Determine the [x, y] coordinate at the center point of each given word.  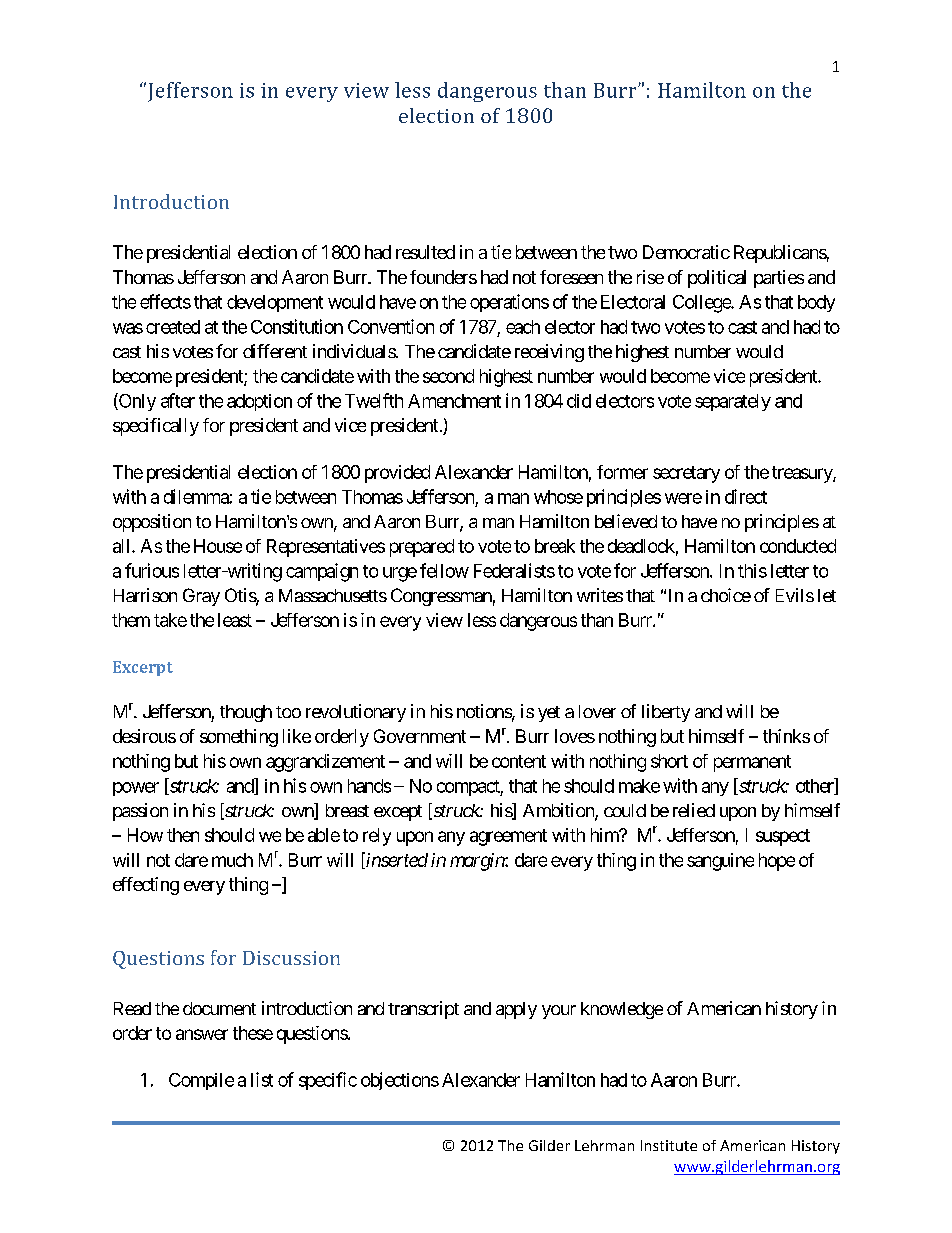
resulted [425, 252]
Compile [201, 1081]
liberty [666, 713]
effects [165, 301]
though [246, 713]
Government [420, 736]
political [717, 279]
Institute [669, 1145]
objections [400, 1081]
